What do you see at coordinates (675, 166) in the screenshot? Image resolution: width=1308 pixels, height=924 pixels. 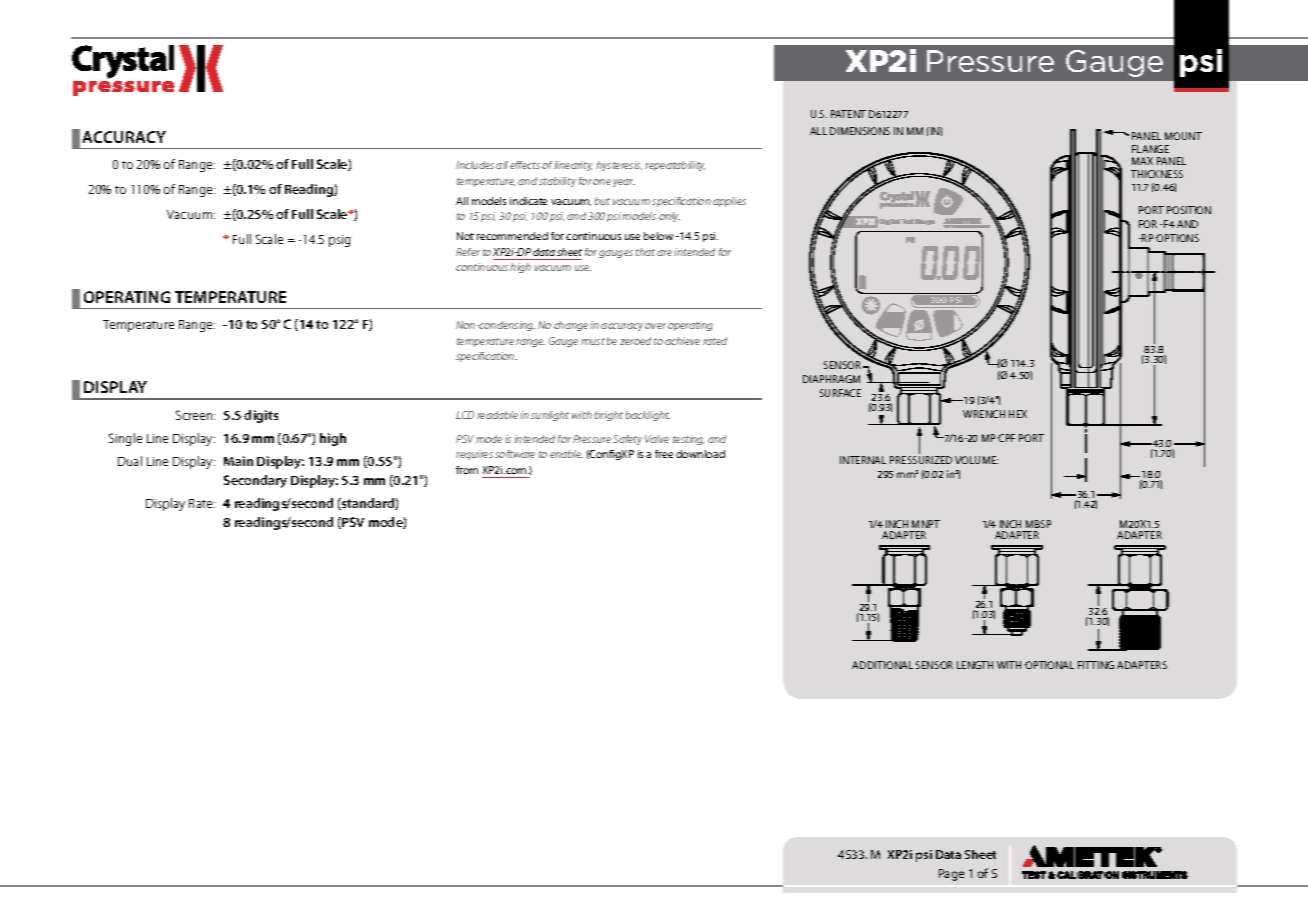 I see `repeatability` at bounding box center [675, 166].
